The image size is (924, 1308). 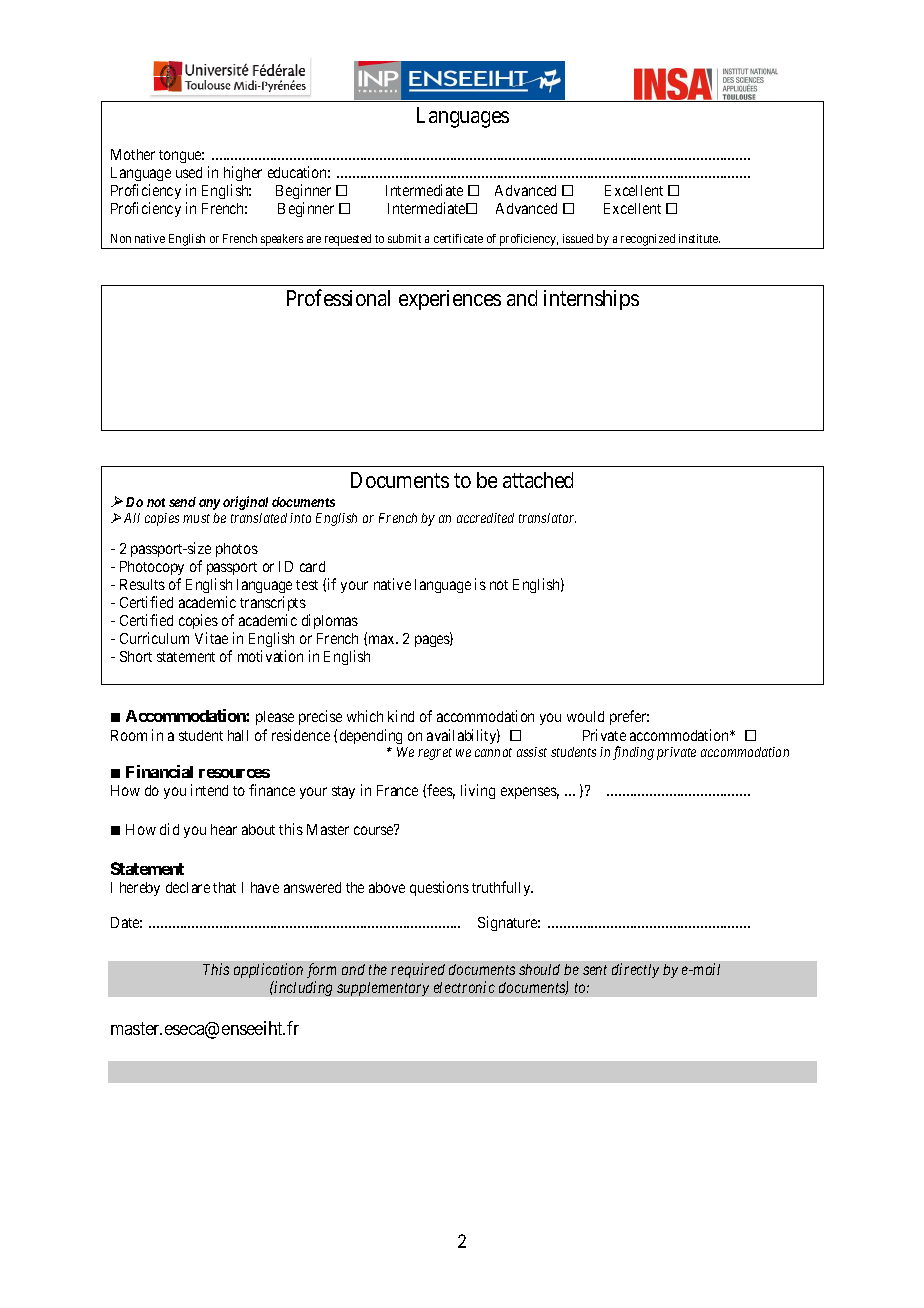 I want to click on used, so click(x=189, y=172).
